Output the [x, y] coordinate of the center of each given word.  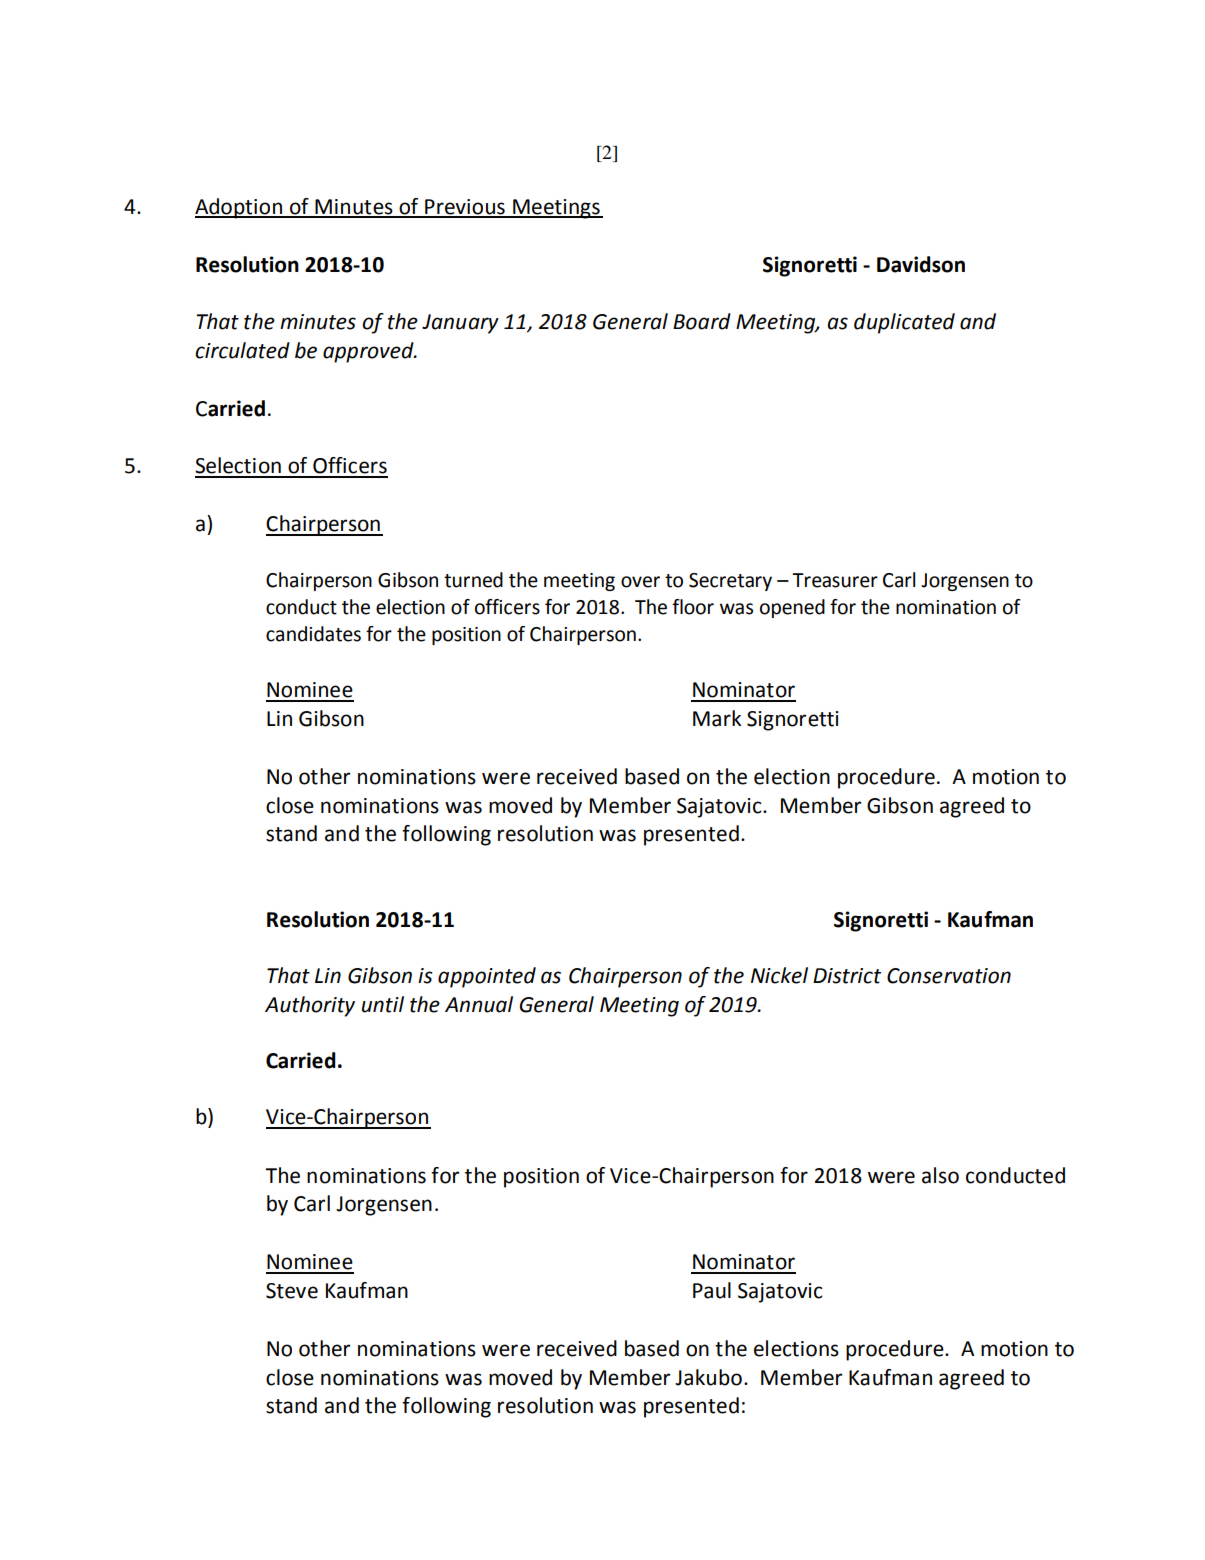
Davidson [921, 264]
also [940, 1175]
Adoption [240, 208]
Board [702, 321]
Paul [712, 1290]
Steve [292, 1291]
